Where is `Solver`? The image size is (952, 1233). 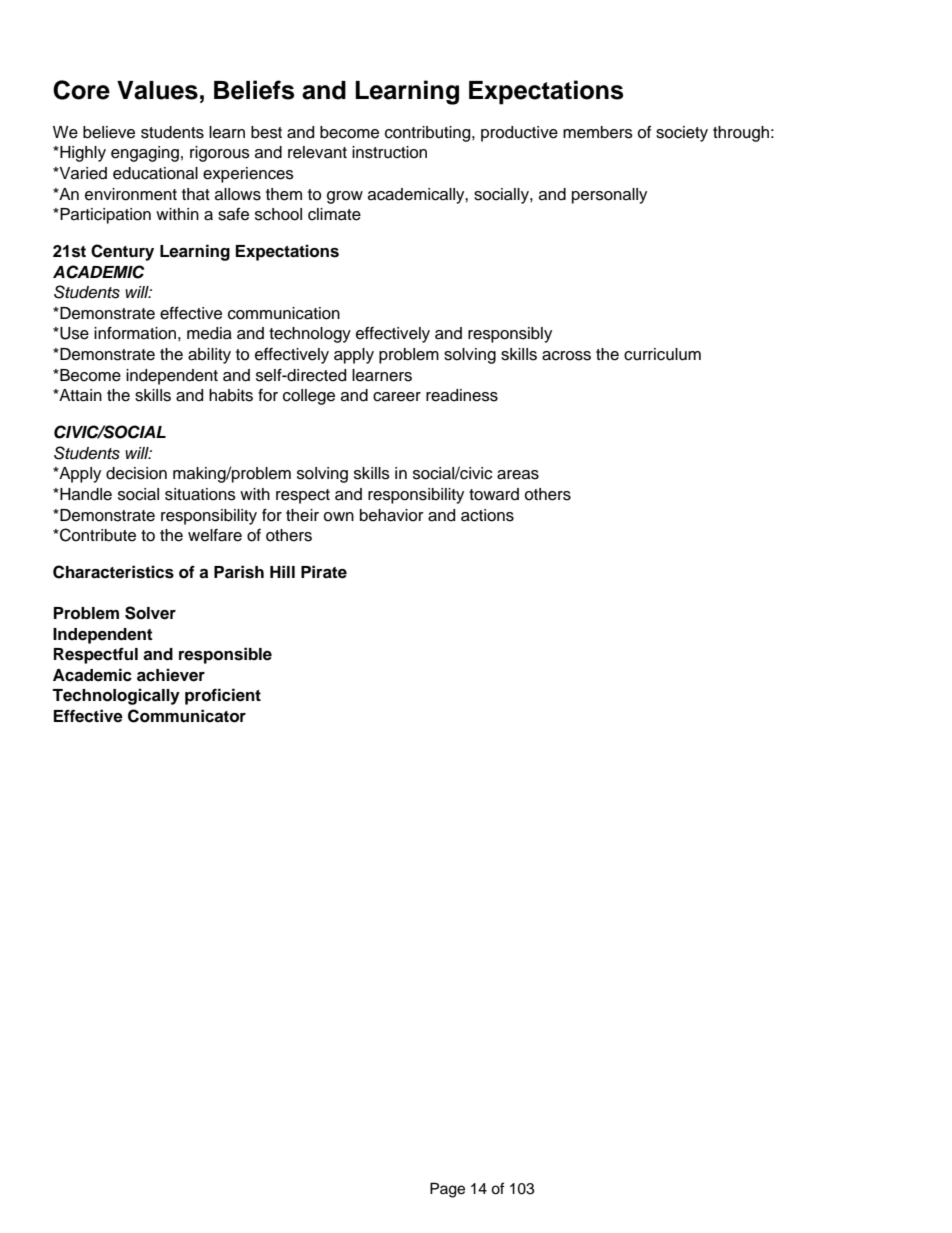
Solver is located at coordinates (150, 613).
